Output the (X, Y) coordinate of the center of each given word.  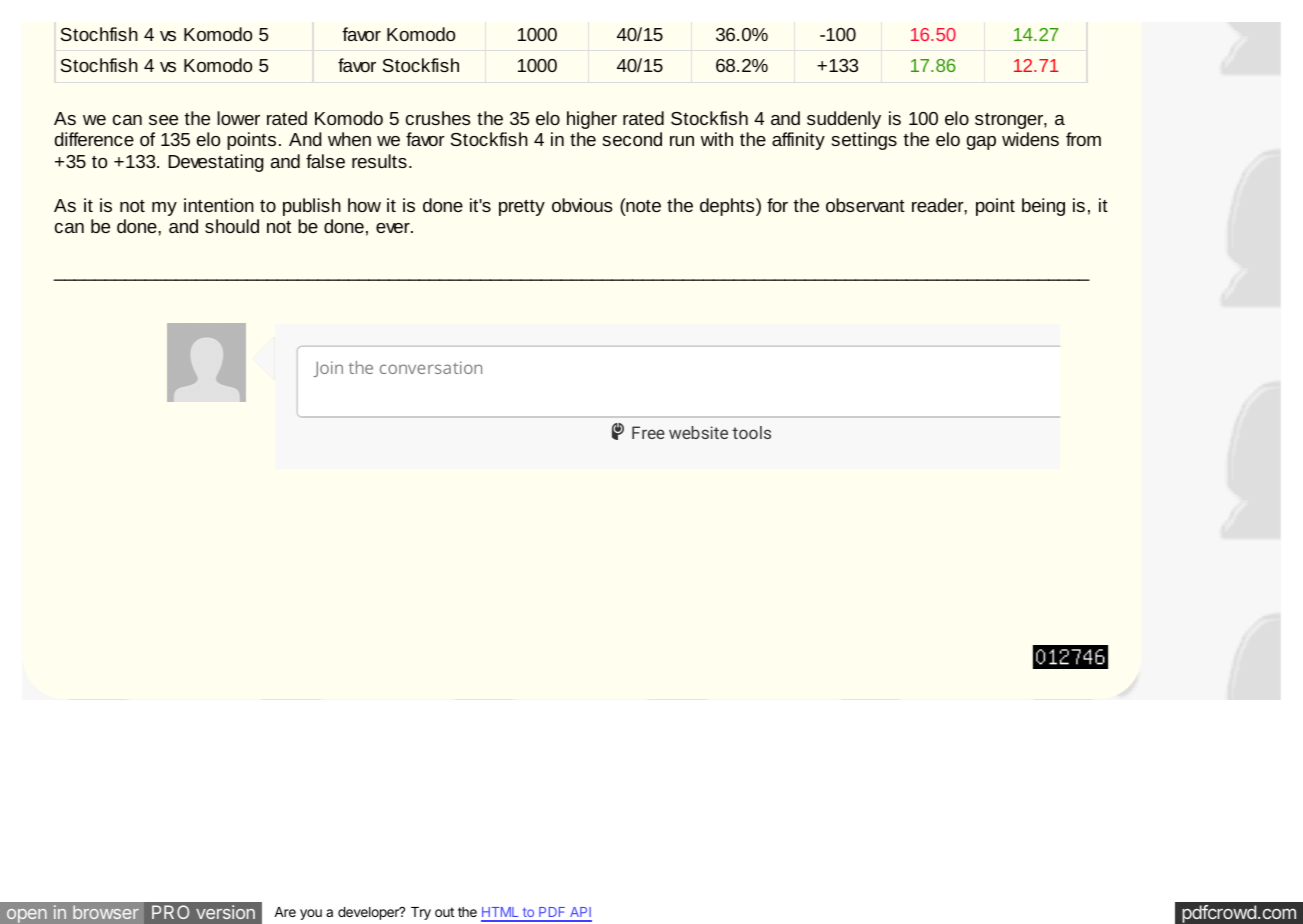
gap (981, 143)
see (163, 120)
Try (421, 913)
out (444, 912)
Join (328, 369)
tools (751, 432)
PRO (170, 912)
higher (592, 120)
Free (648, 432)
